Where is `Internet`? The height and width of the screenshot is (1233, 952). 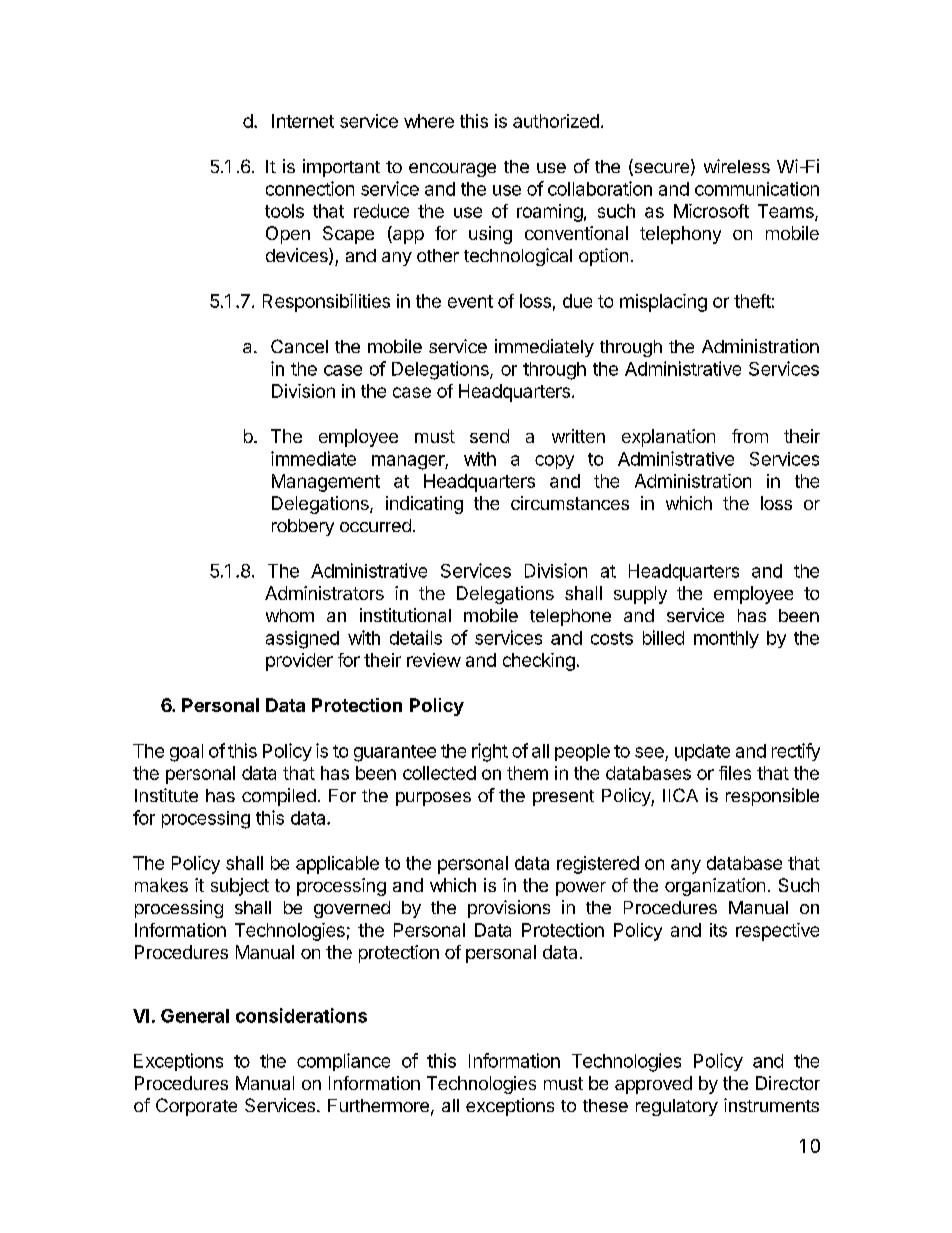 Internet is located at coordinates (303, 121).
